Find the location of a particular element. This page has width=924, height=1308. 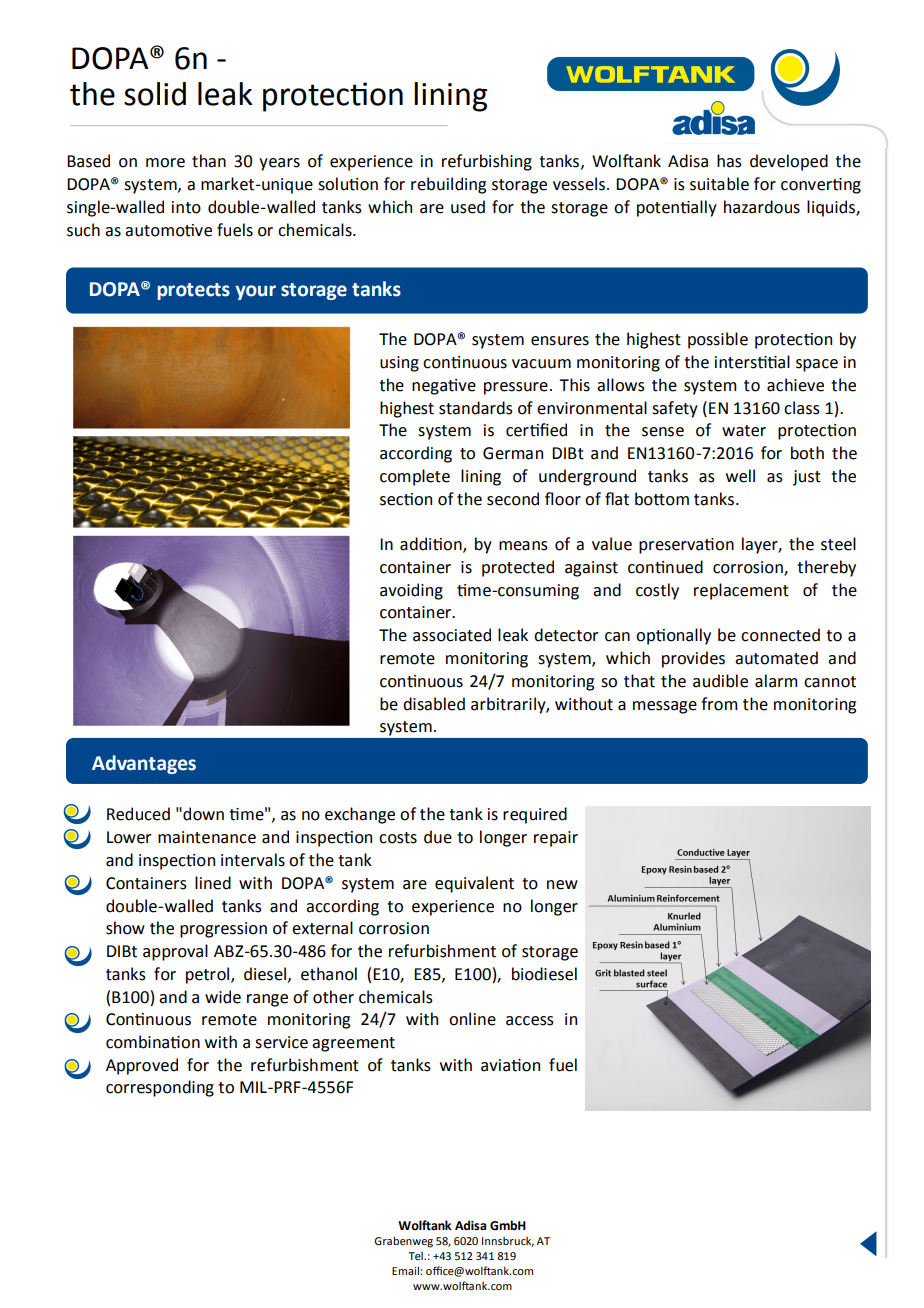

more is located at coordinates (165, 163).
